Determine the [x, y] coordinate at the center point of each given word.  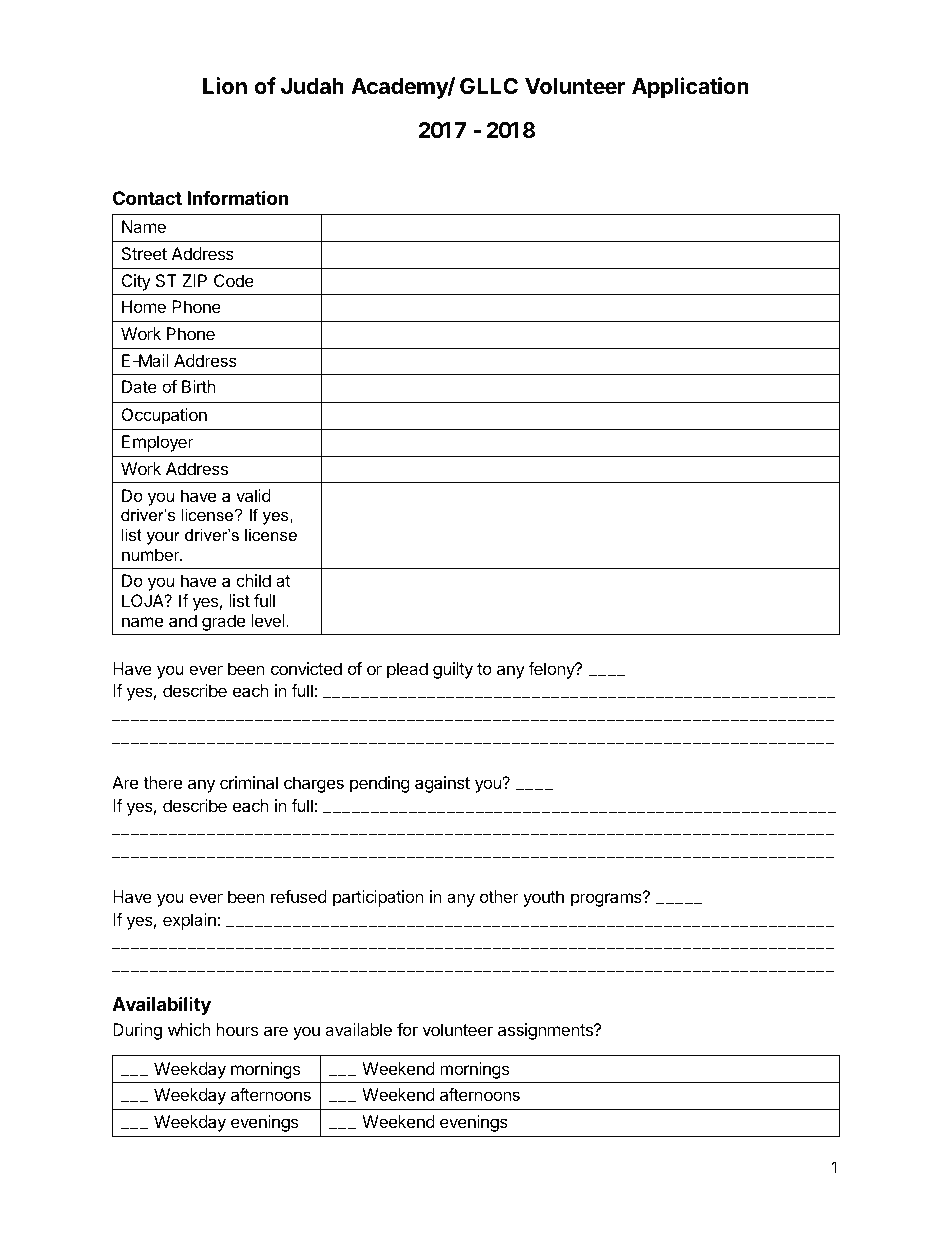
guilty [453, 670]
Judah [312, 86]
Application [690, 88]
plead [407, 670]
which [189, 1029]
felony [552, 670]
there [162, 782]
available [358, 1029]
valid [253, 495]
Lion [225, 85]
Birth [199, 386]
